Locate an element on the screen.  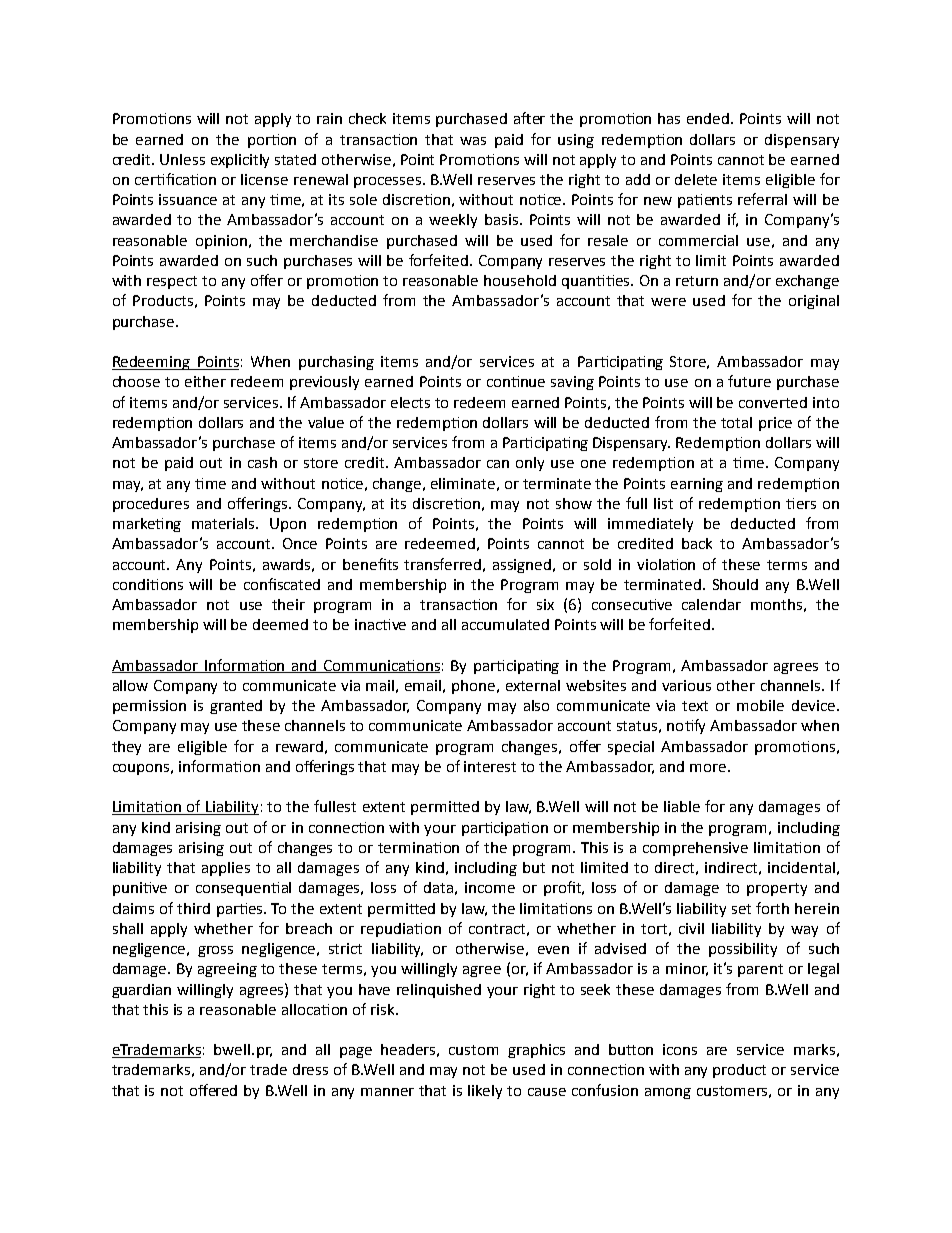
Unless is located at coordinates (182, 159).
